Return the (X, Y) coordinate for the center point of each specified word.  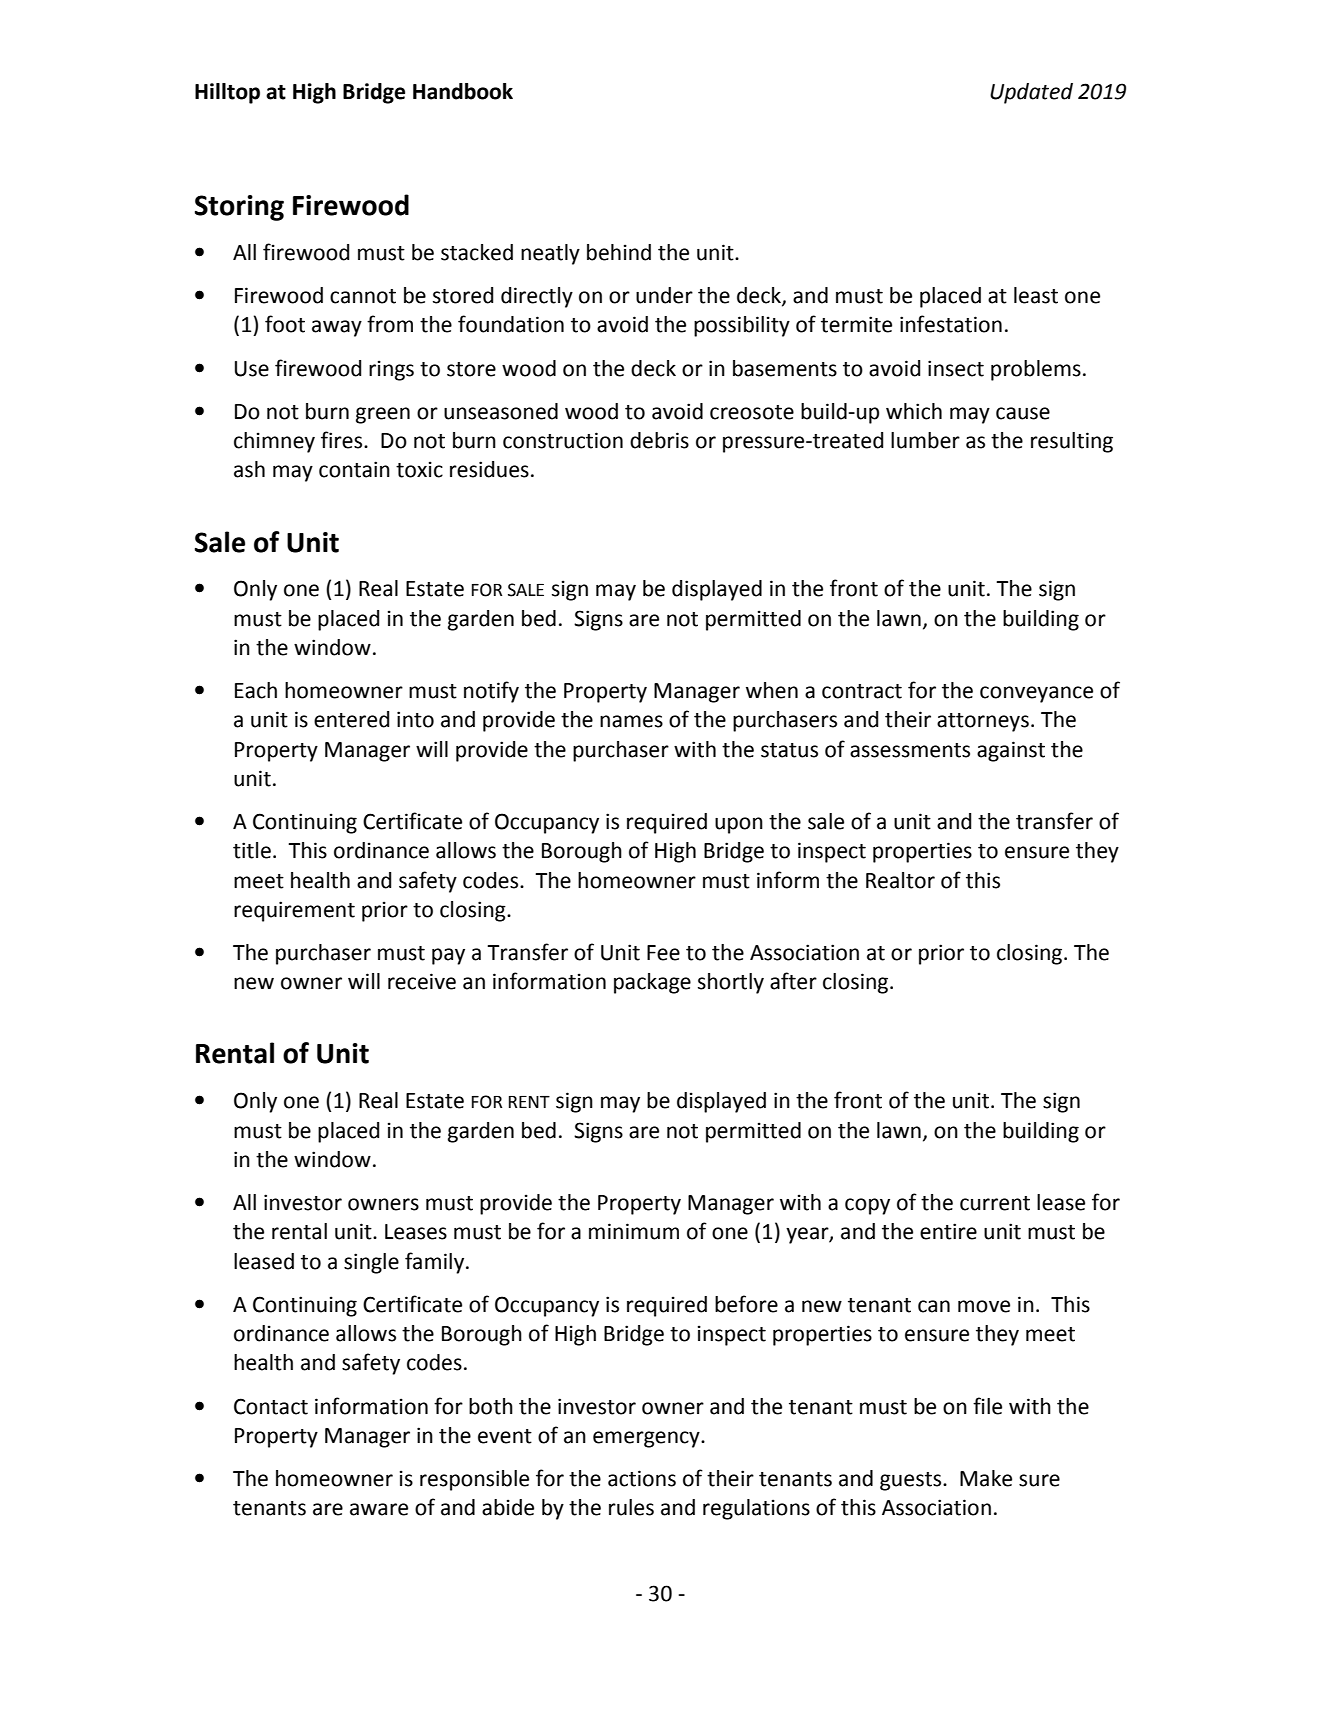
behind (619, 252)
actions (642, 1478)
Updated (1031, 93)
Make (986, 1478)
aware (379, 1509)
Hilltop (227, 93)
